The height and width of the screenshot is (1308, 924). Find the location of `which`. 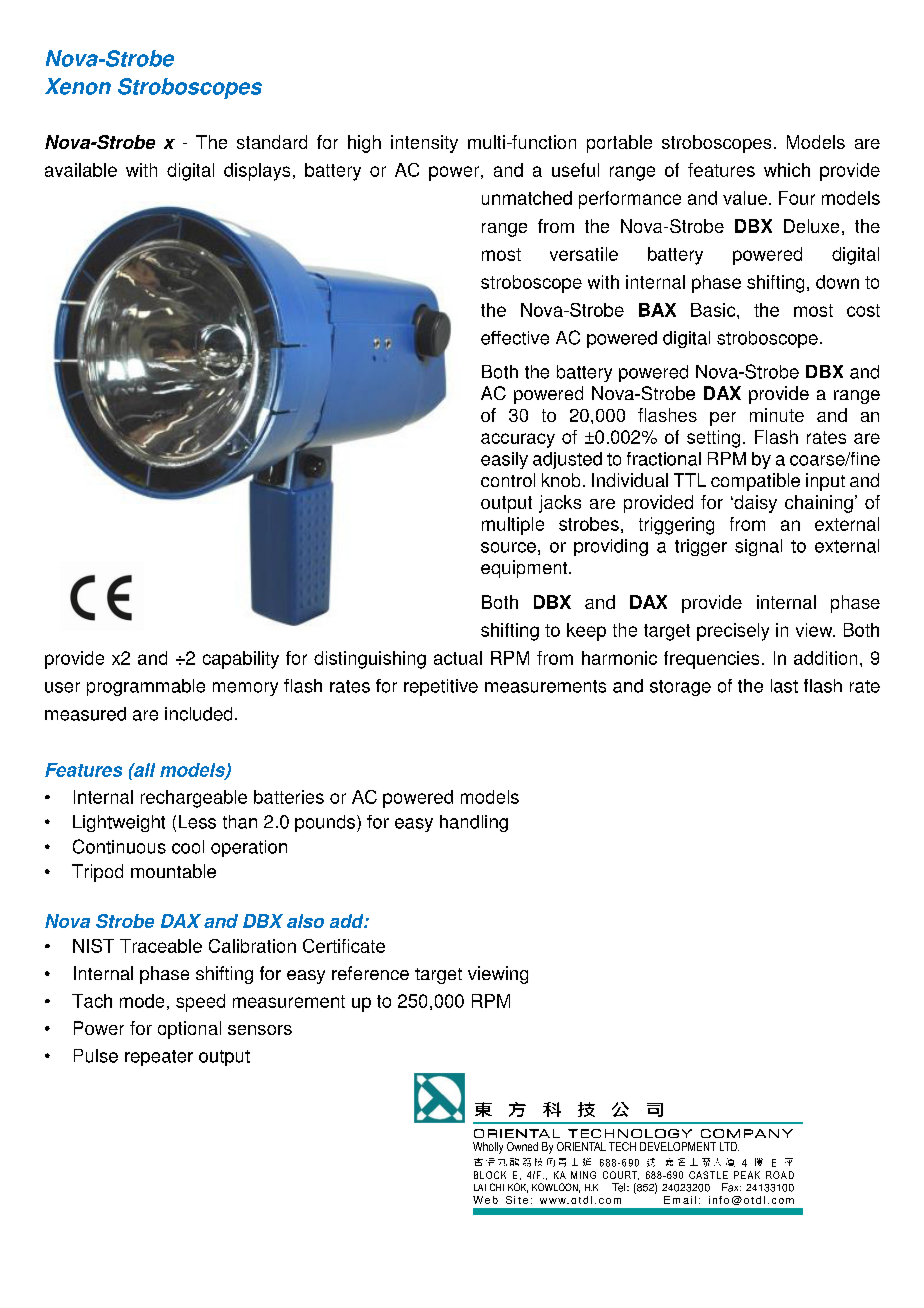

which is located at coordinates (787, 170).
